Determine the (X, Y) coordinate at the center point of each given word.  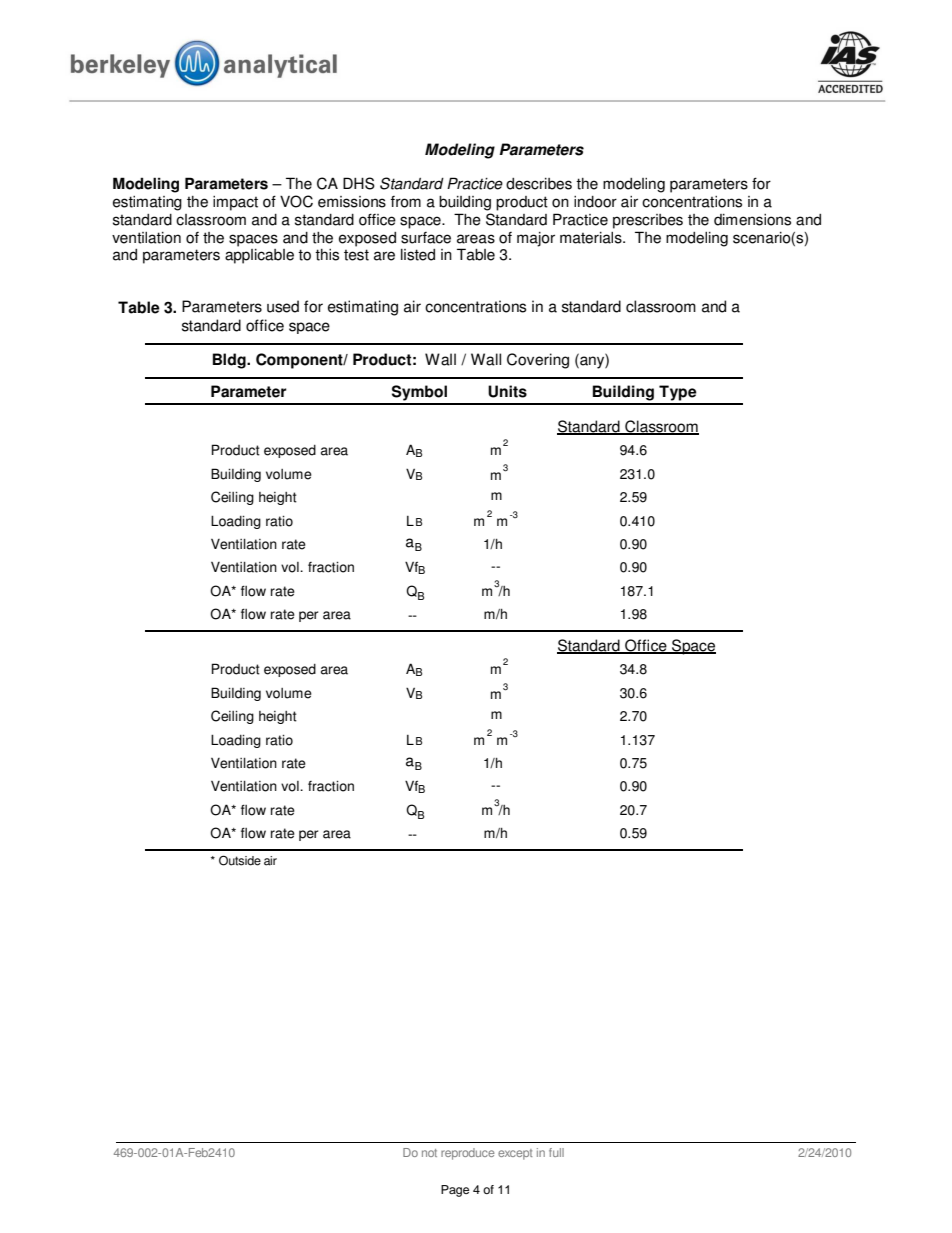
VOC (296, 201)
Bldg (230, 361)
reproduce (468, 1154)
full (556, 1152)
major (536, 239)
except (515, 1154)
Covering (538, 361)
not (429, 1153)
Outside (240, 860)
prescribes (648, 221)
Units (507, 391)
